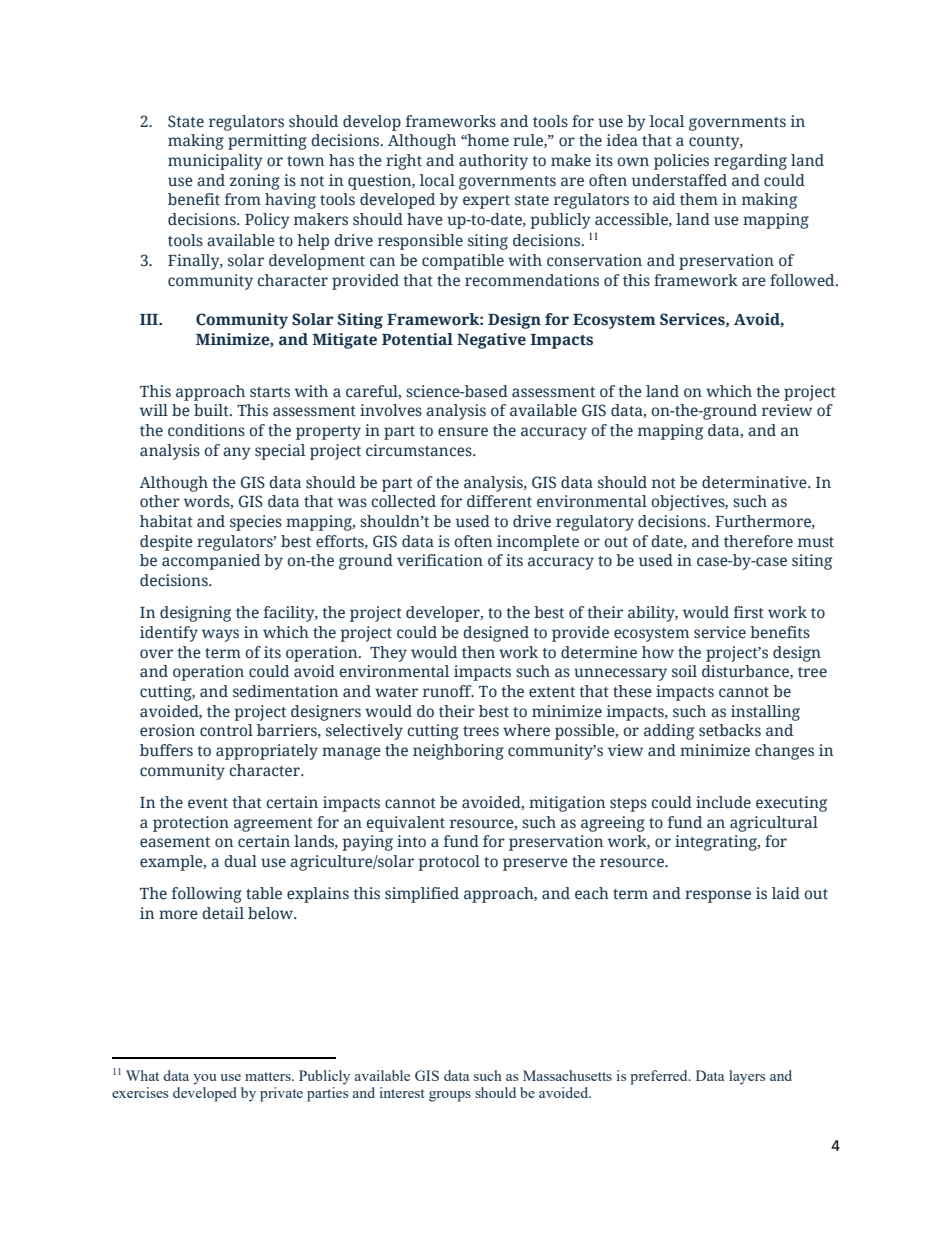 The width and height of the screenshot is (952, 1233). What do you see at coordinates (478, 652) in the screenshot?
I see `then` at bounding box center [478, 652].
